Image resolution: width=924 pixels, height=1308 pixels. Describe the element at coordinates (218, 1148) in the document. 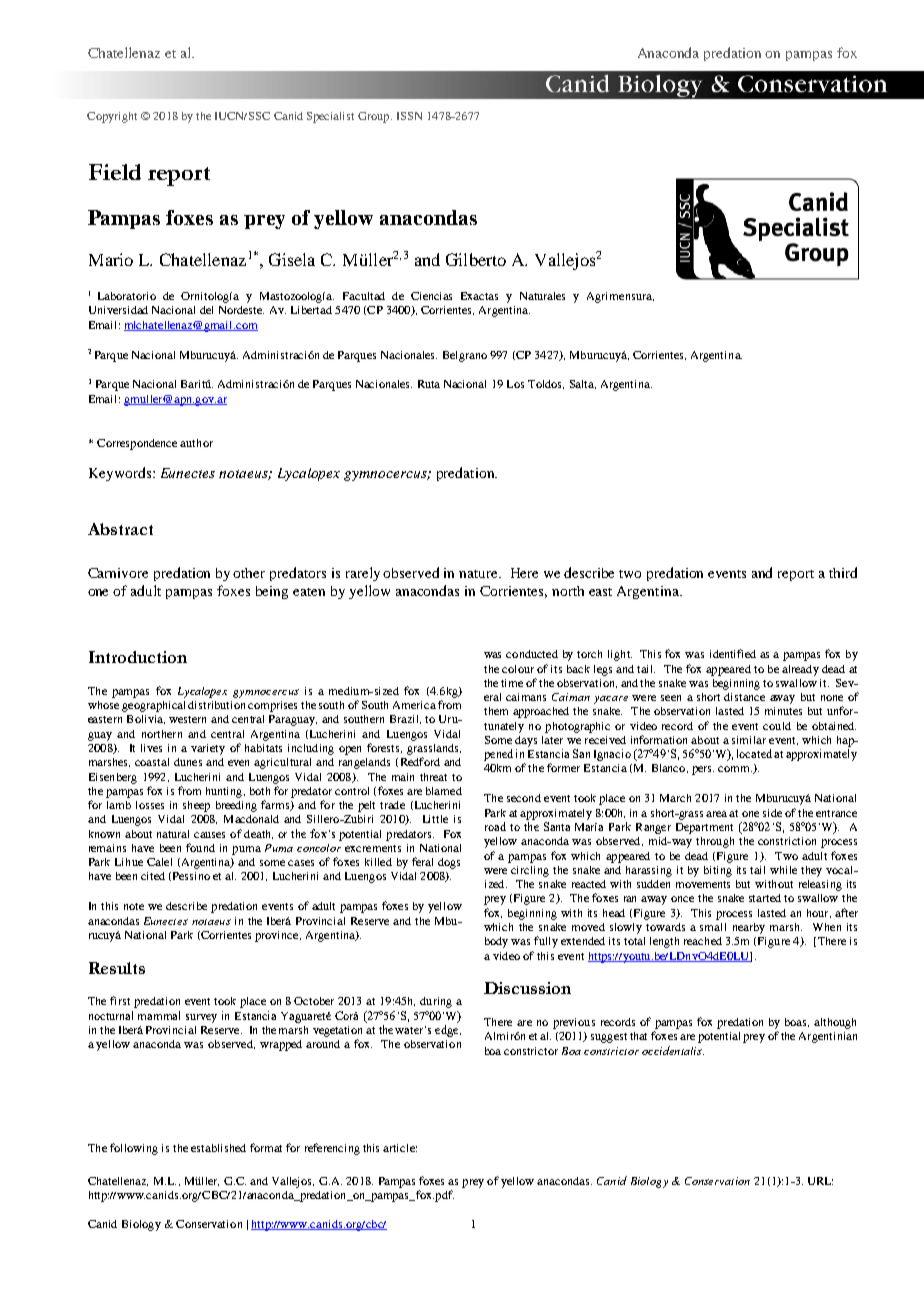

I see `established` at that location.
